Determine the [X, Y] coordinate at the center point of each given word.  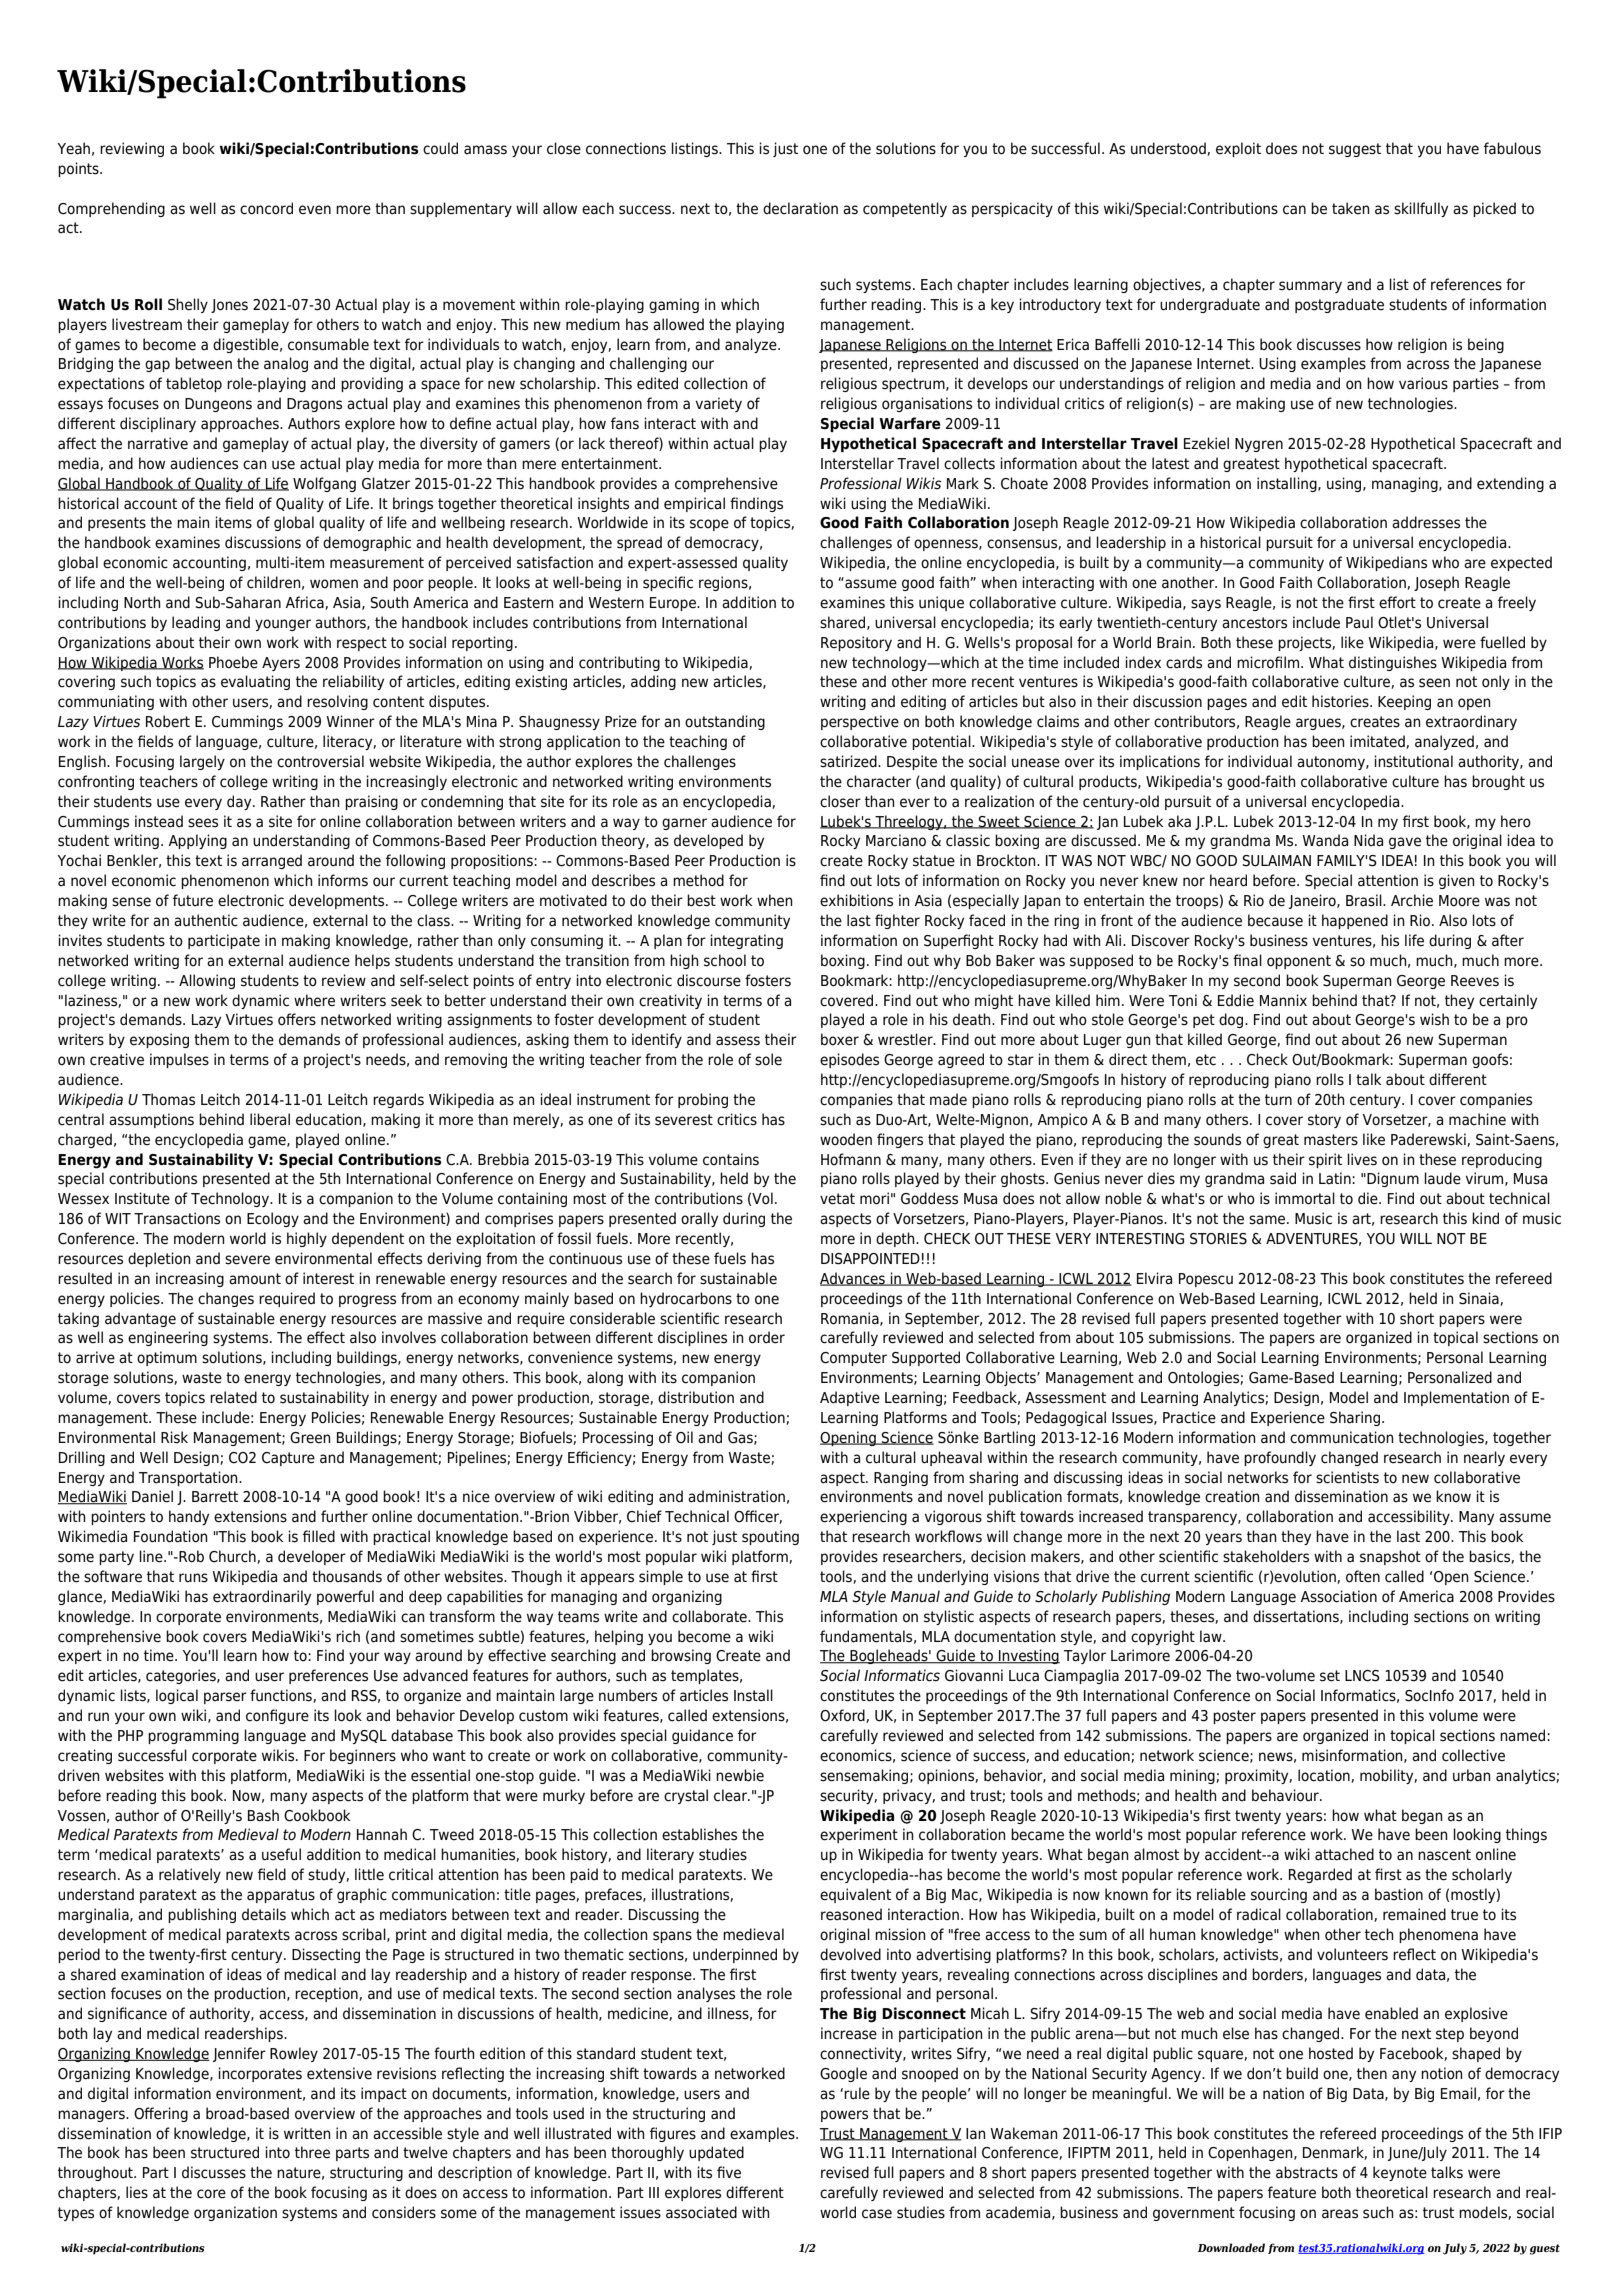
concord [266, 208]
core [211, 2194]
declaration [800, 208]
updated [716, 2153]
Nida [1368, 840]
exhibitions [856, 900]
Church [233, 1557]
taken [1351, 208]
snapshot [1390, 1557]
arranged [272, 861]
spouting [770, 1537]
